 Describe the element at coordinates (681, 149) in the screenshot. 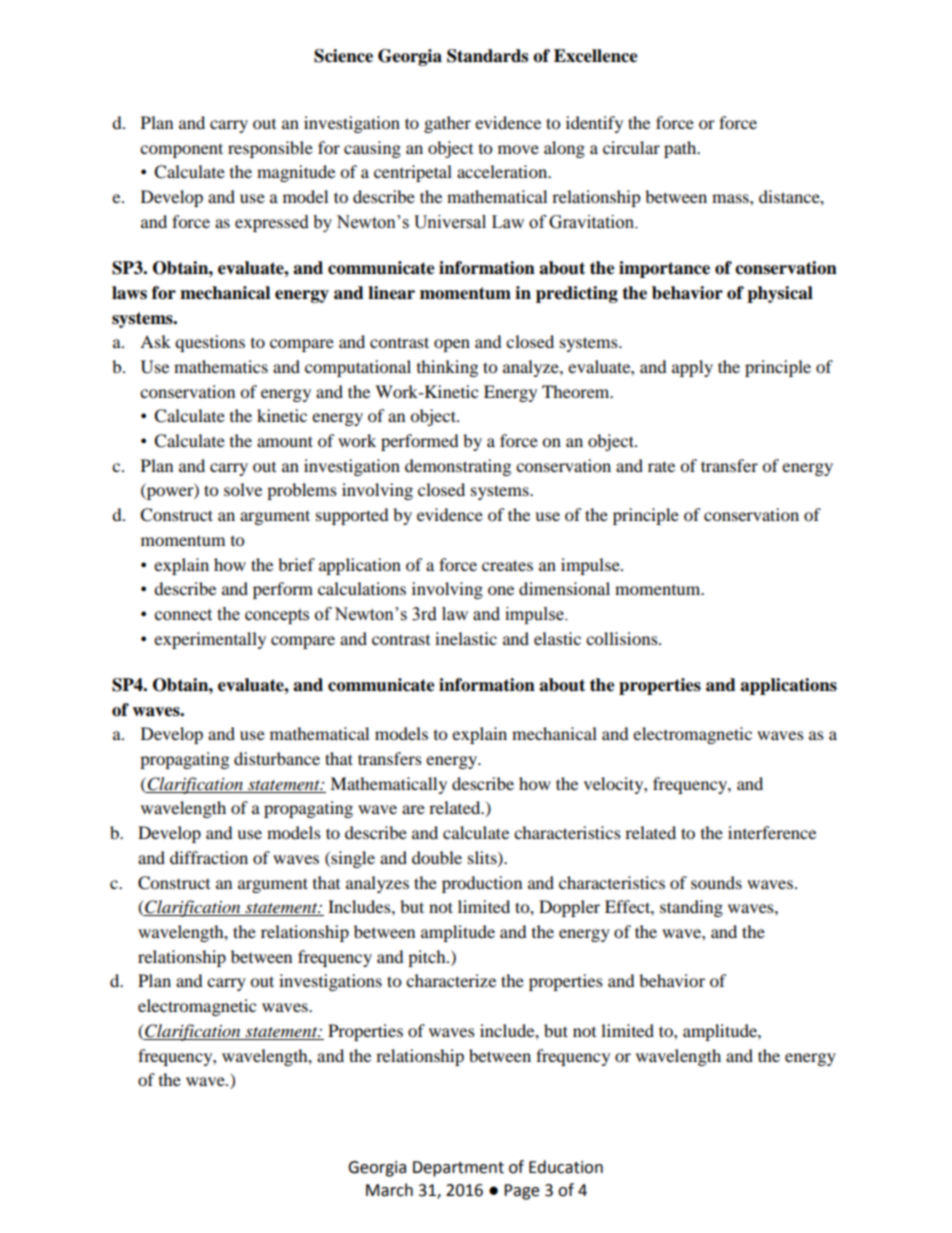

I see `path` at that location.
